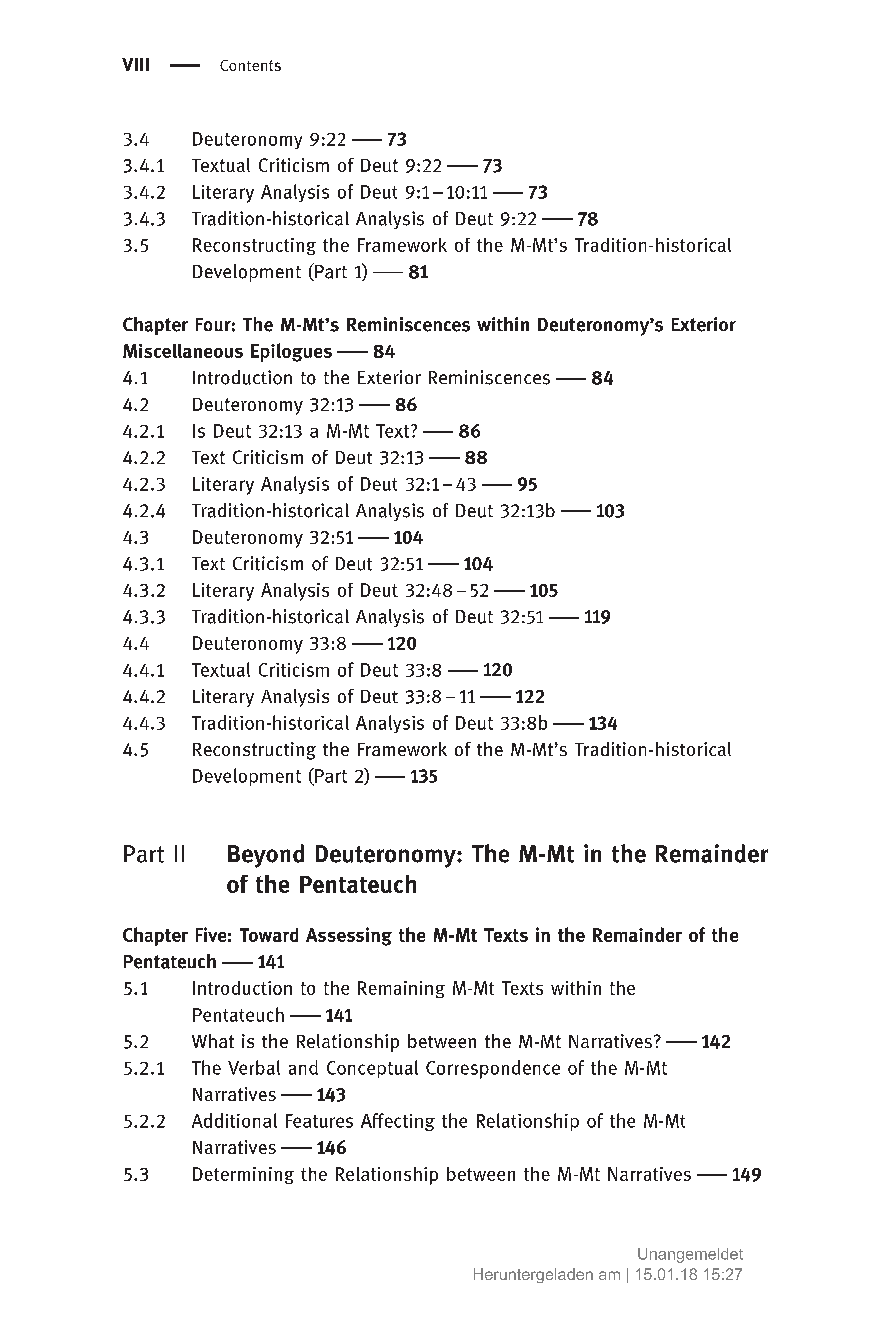 Image resolution: width=896 pixels, height=1331 pixels. Describe the element at coordinates (319, 1121) in the document. I see `Features` at that location.
